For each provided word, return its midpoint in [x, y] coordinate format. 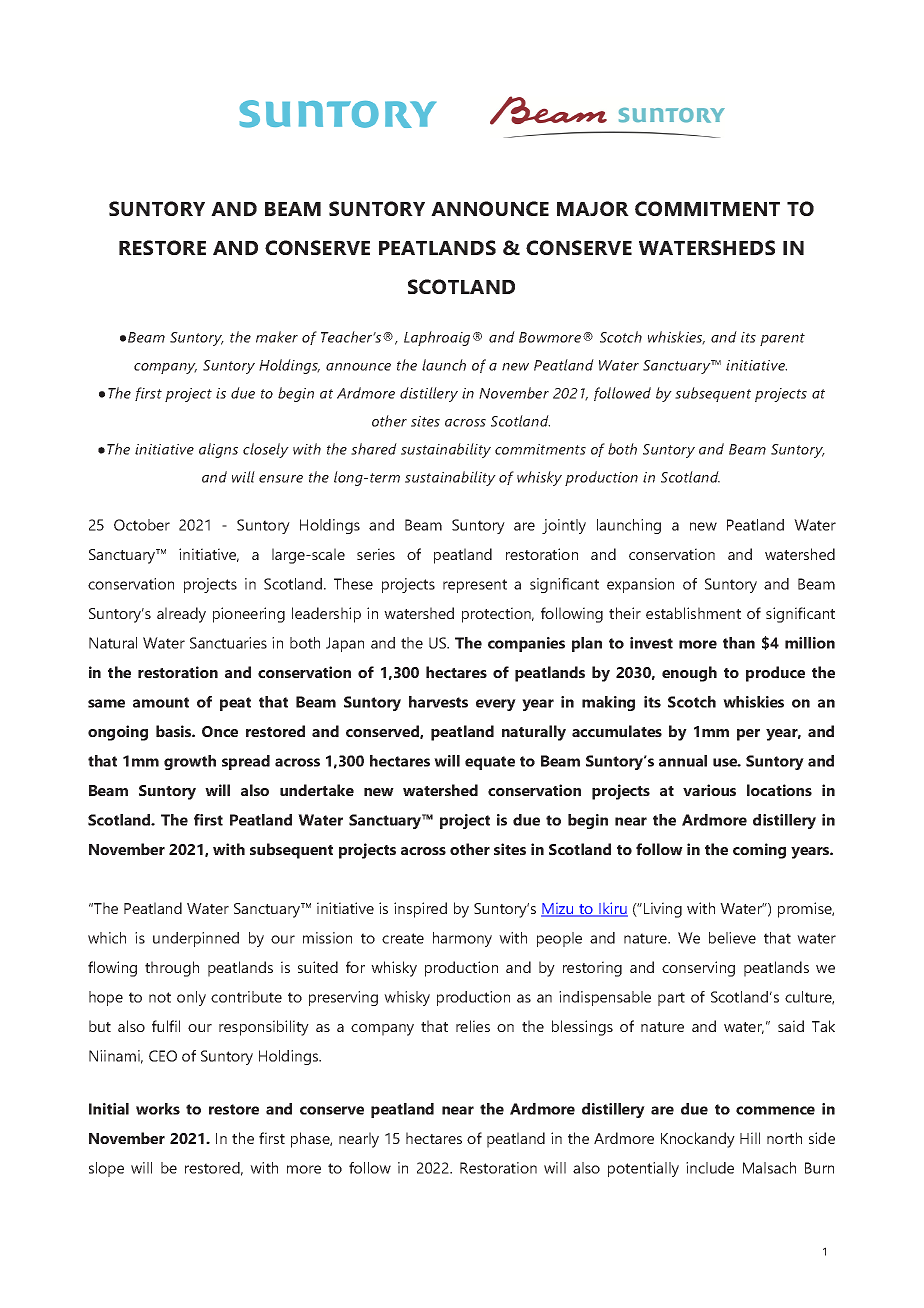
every [496, 705]
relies [473, 1026]
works [158, 1109]
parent [782, 339]
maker [277, 337]
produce [775, 674]
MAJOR [593, 208]
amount [161, 702]
